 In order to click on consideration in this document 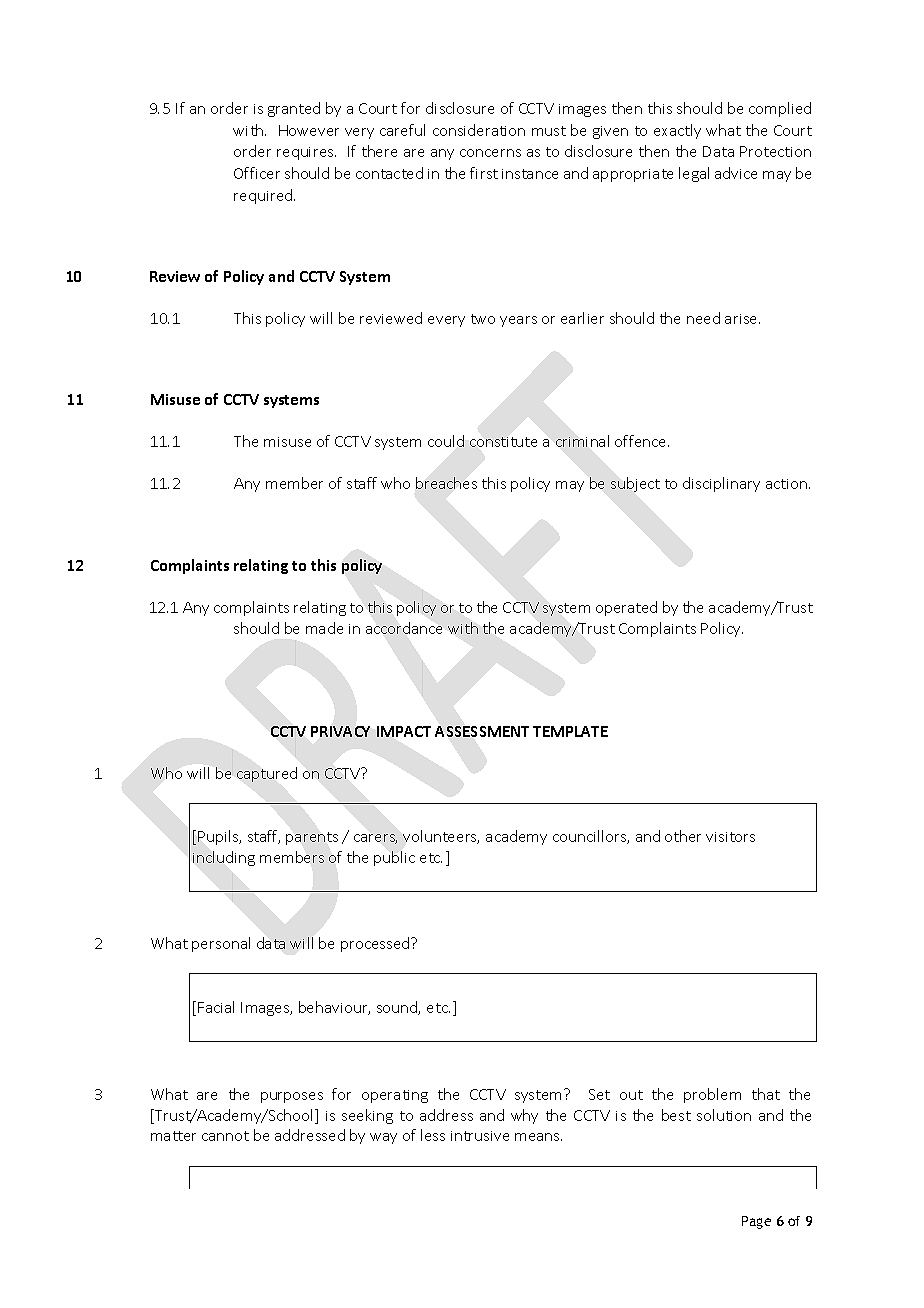, I will do `click(479, 130)`.
